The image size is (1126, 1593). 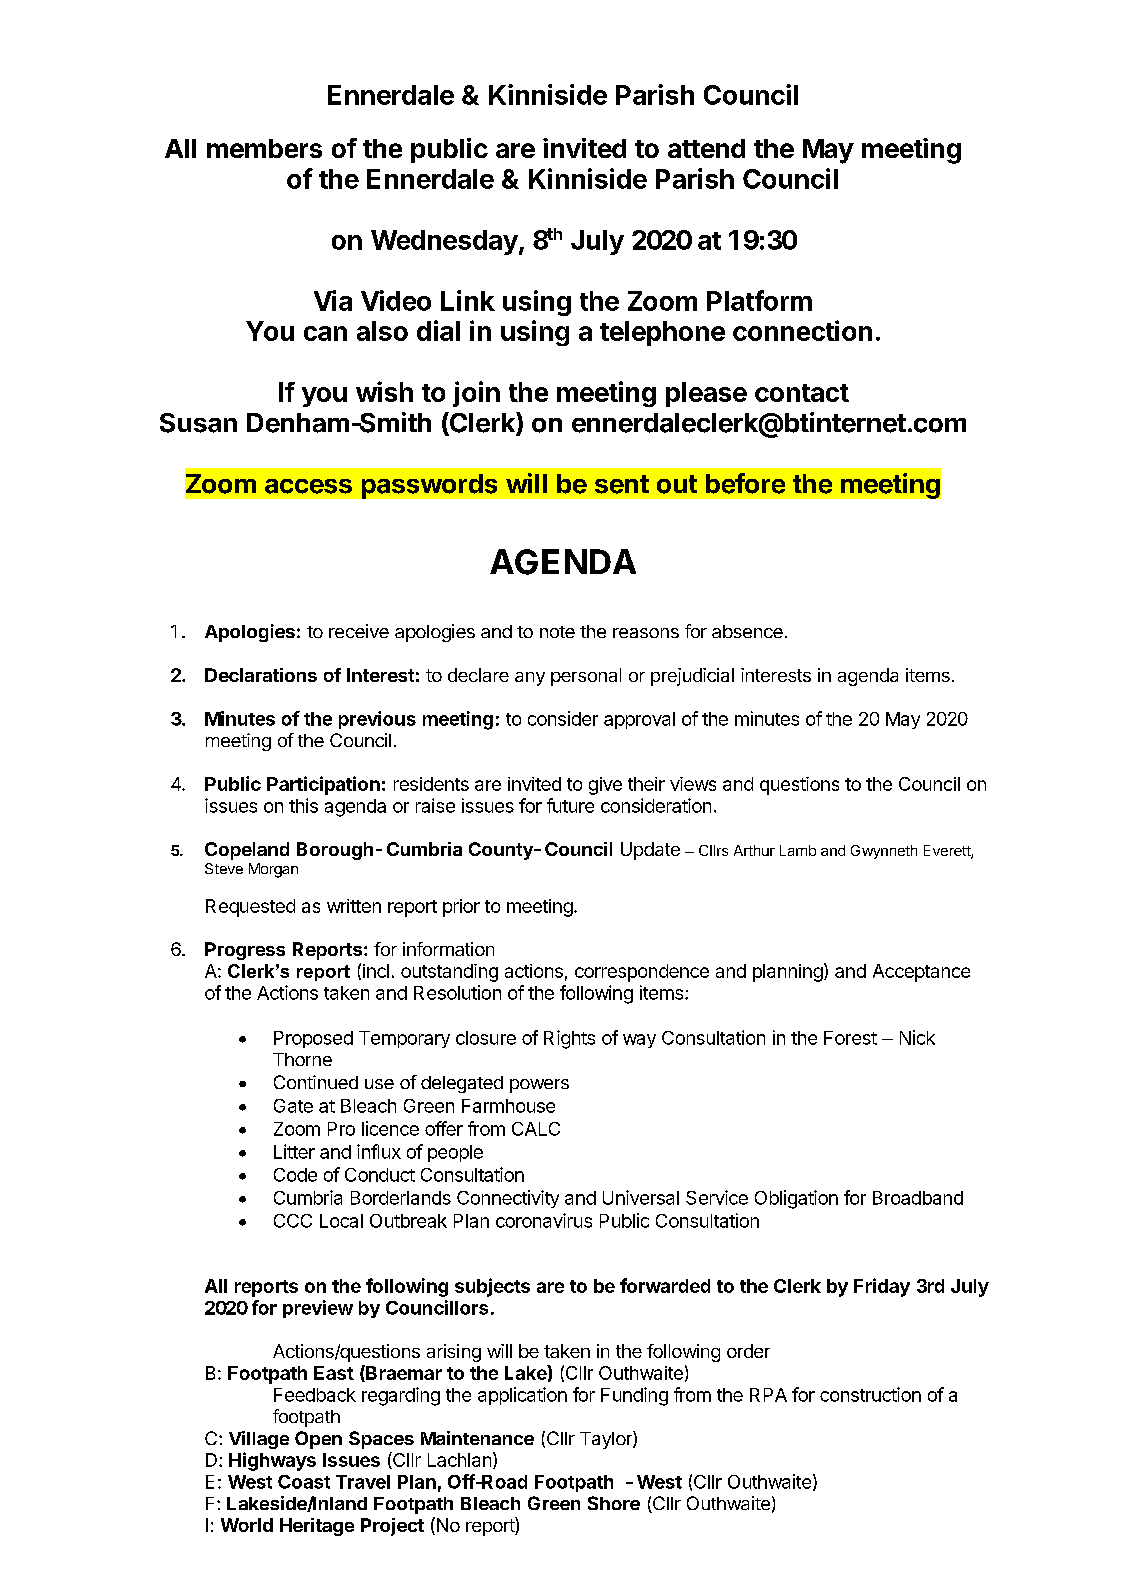 I want to click on Morgan, so click(x=273, y=870).
